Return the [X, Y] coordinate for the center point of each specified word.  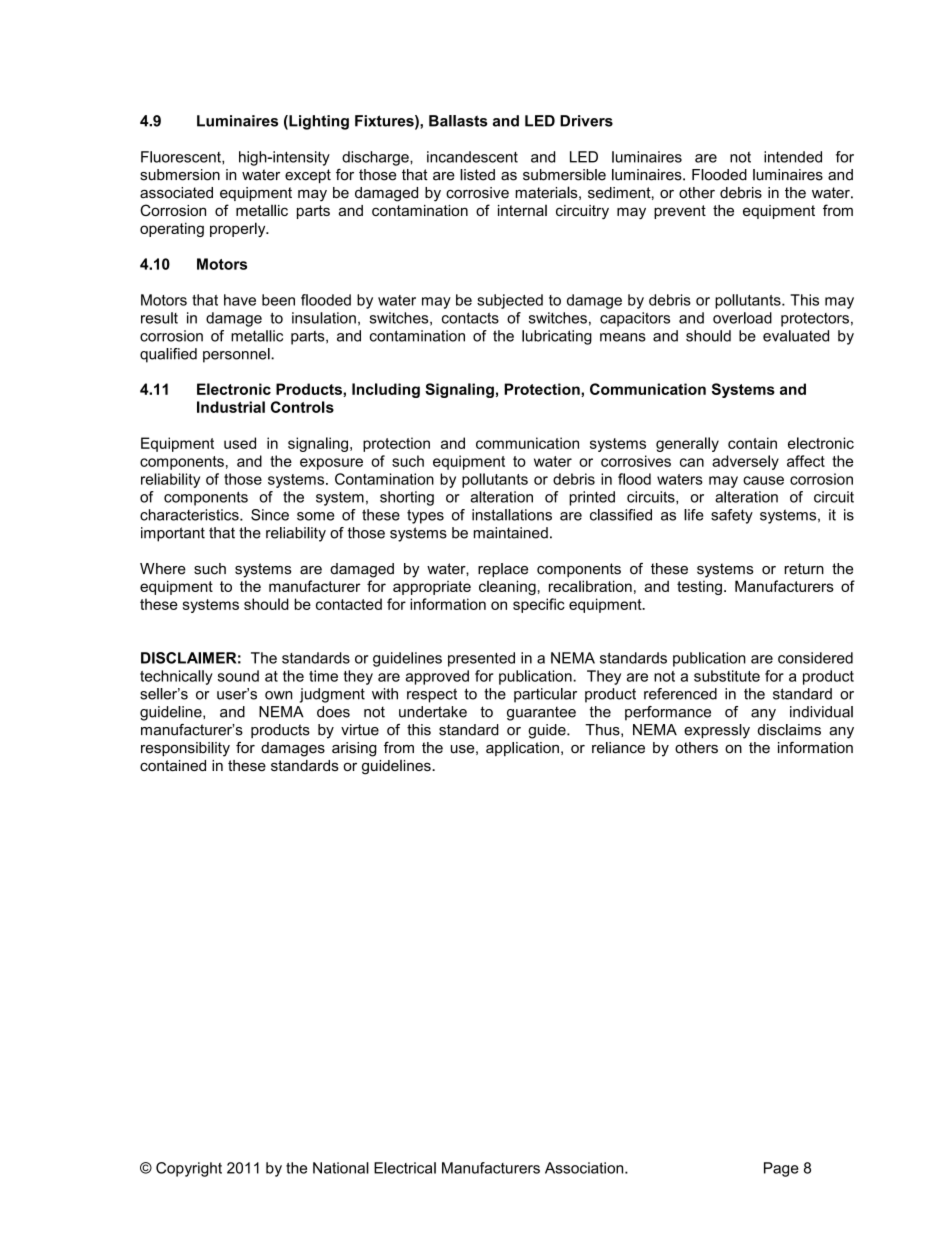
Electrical [405, 1168]
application [522, 749]
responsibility [185, 749]
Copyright [189, 1169]
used [240, 443]
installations [512, 515]
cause [763, 480]
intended [793, 157]
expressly [717, 731]
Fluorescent [182, 157]
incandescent [472, 157]
